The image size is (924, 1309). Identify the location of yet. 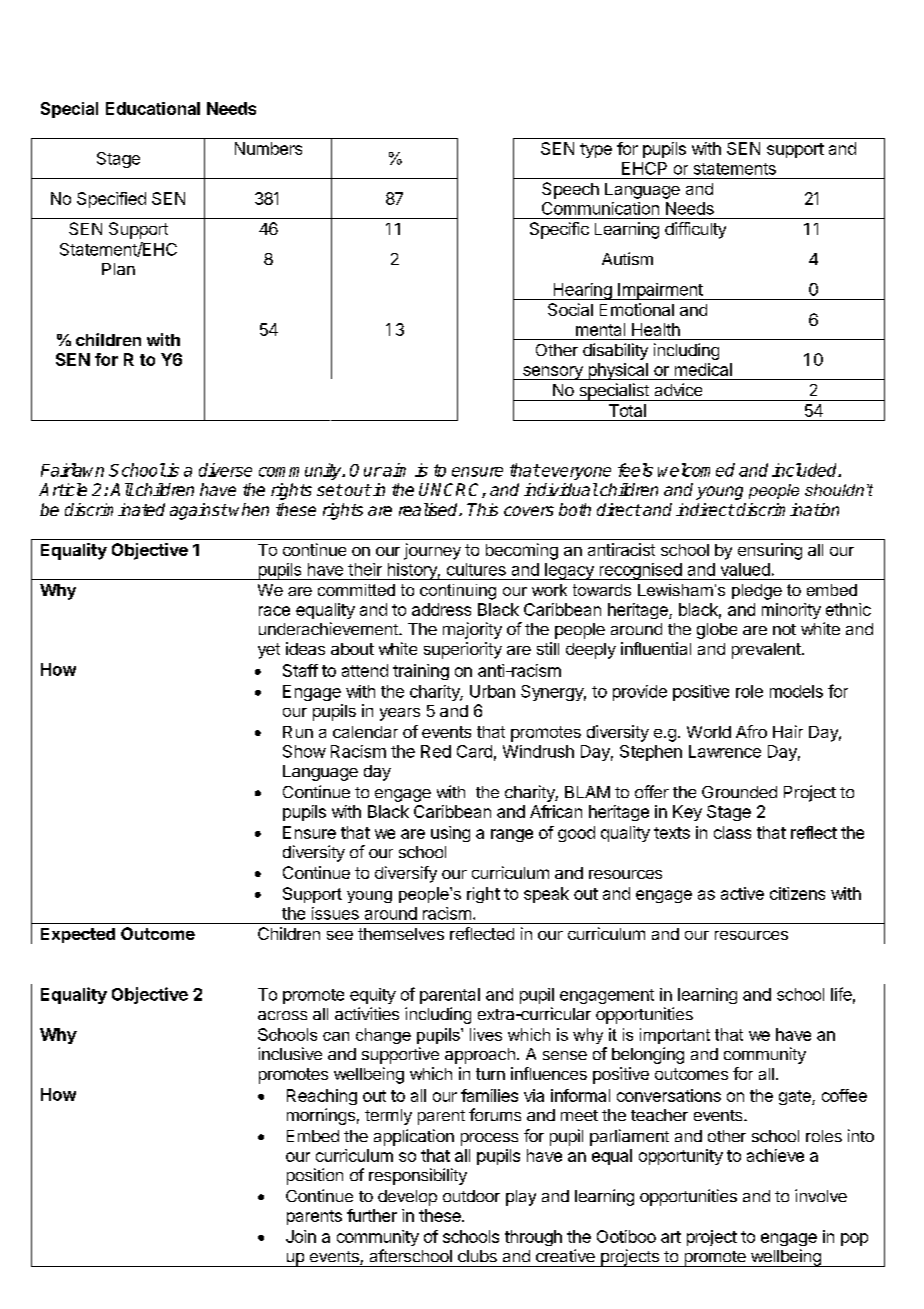
(269, 651).
